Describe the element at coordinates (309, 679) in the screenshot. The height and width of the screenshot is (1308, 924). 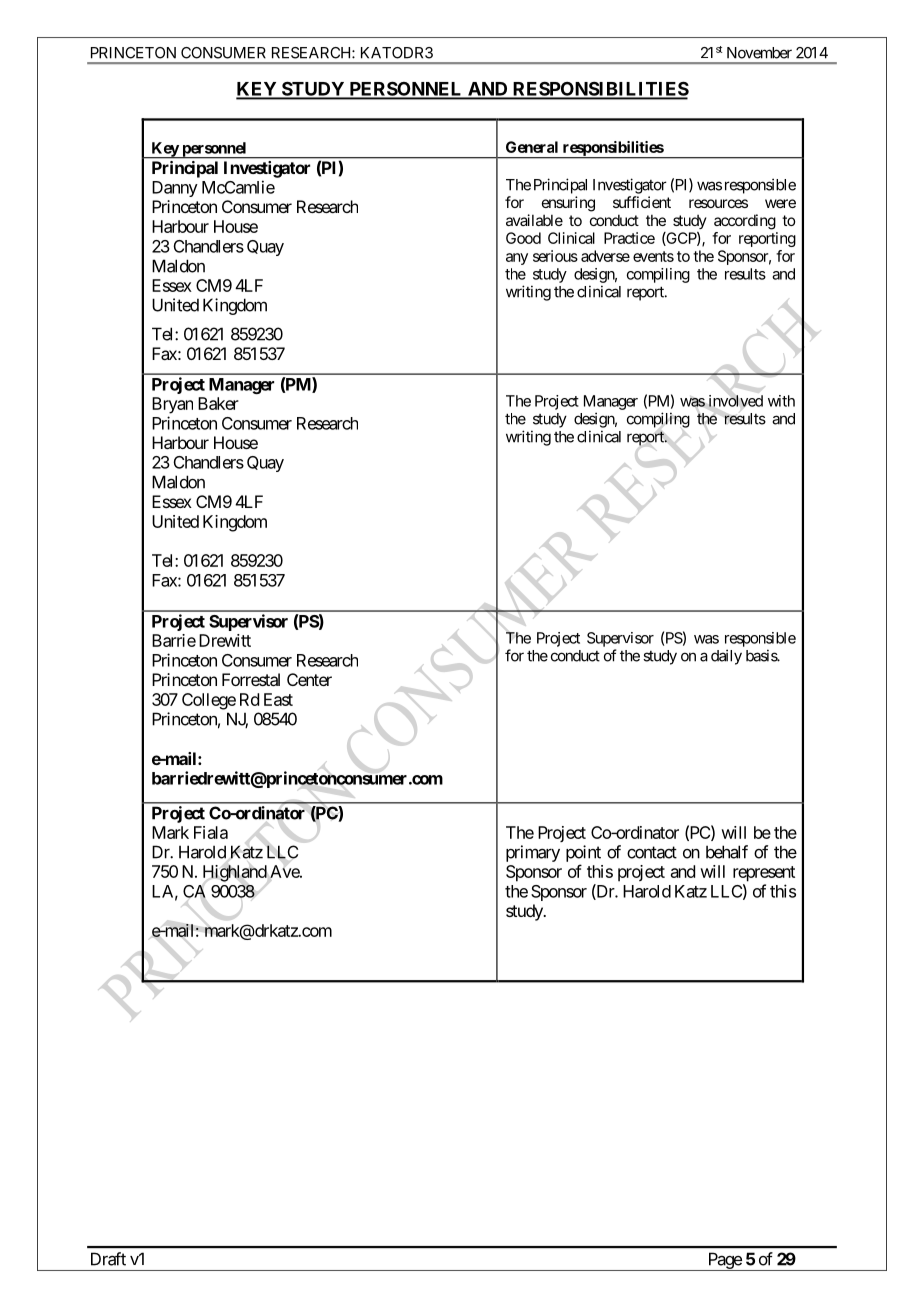
I see `Center` at that location.
